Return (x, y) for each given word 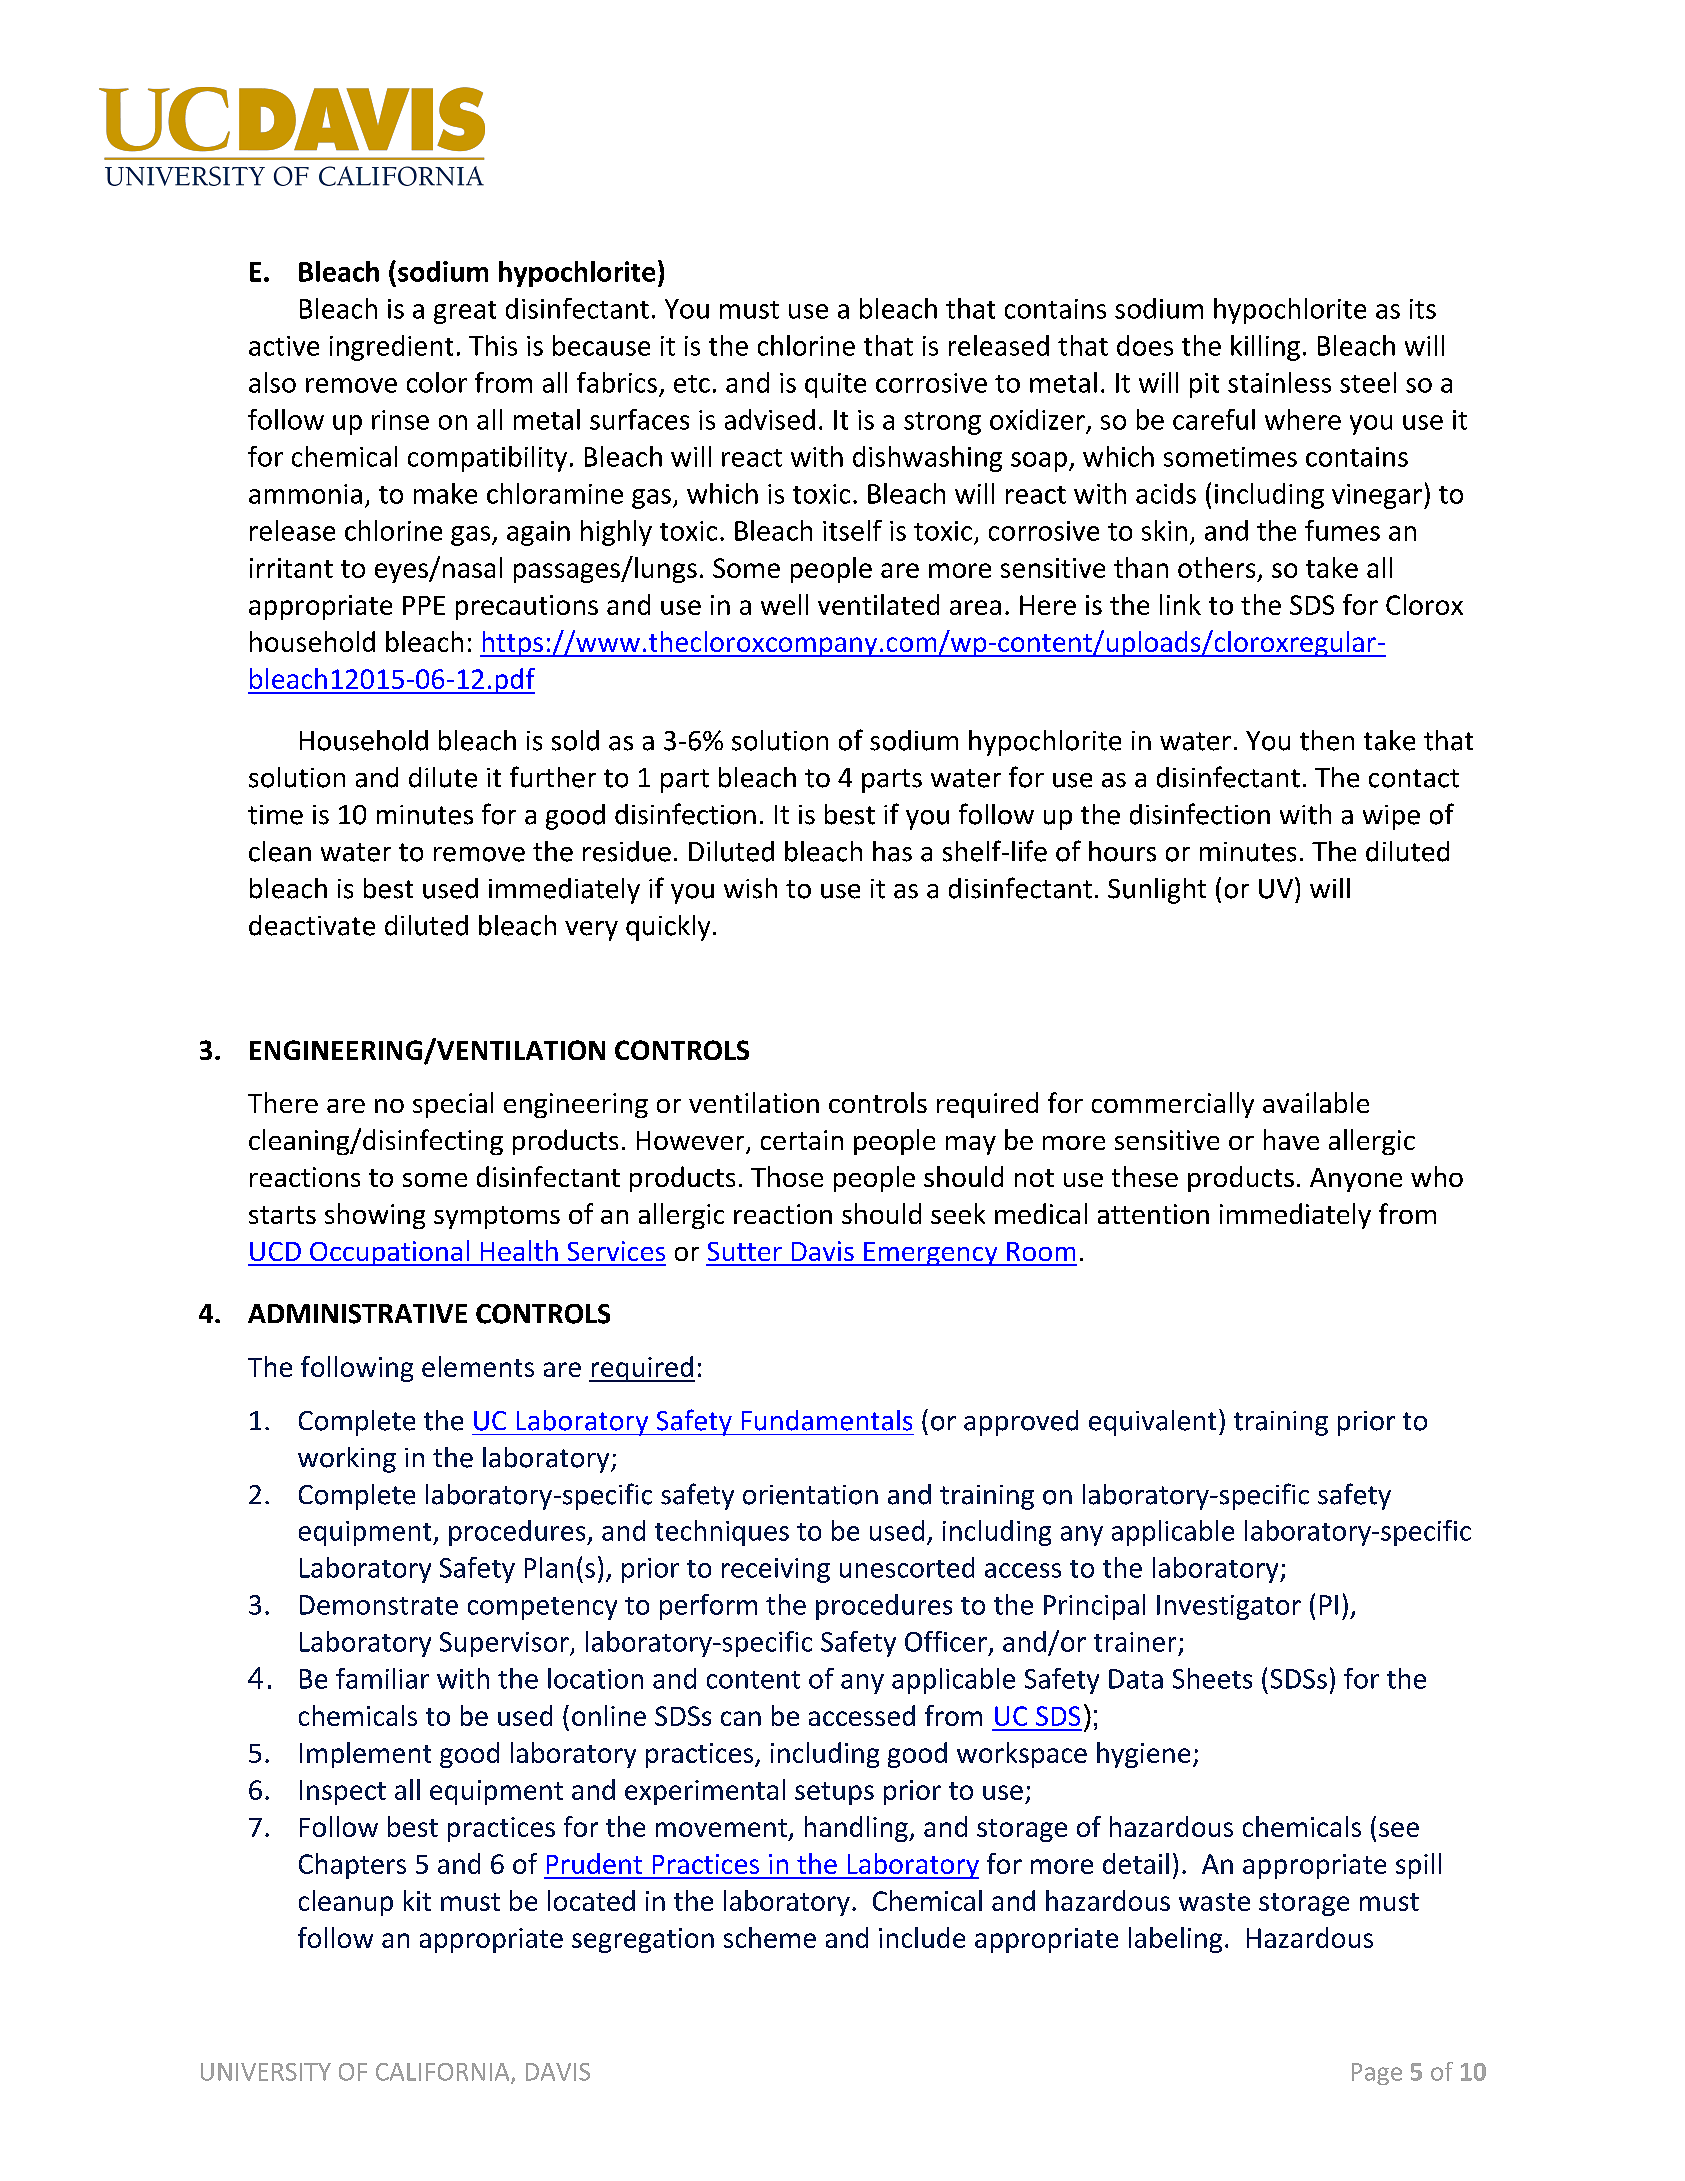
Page (1377, 2074)
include (922, 1937)
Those (787, 1176)
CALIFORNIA (444, 2073)
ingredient (391, 348)
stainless (1279, 382)
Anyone (1356, 1180)
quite (835, 385)
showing (375, 1216)
